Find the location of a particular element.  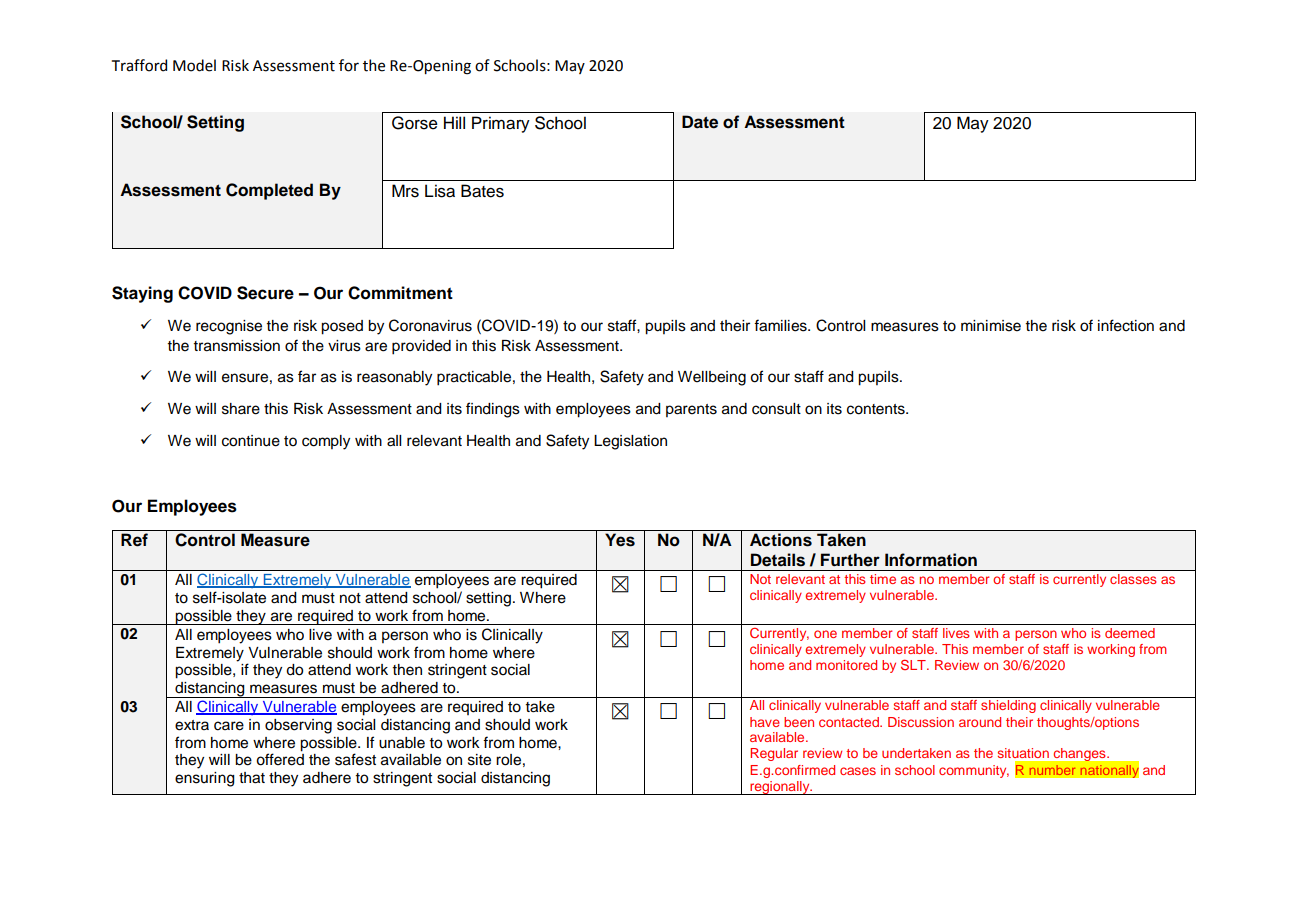

Regular is located at coordinates (774, 754).
